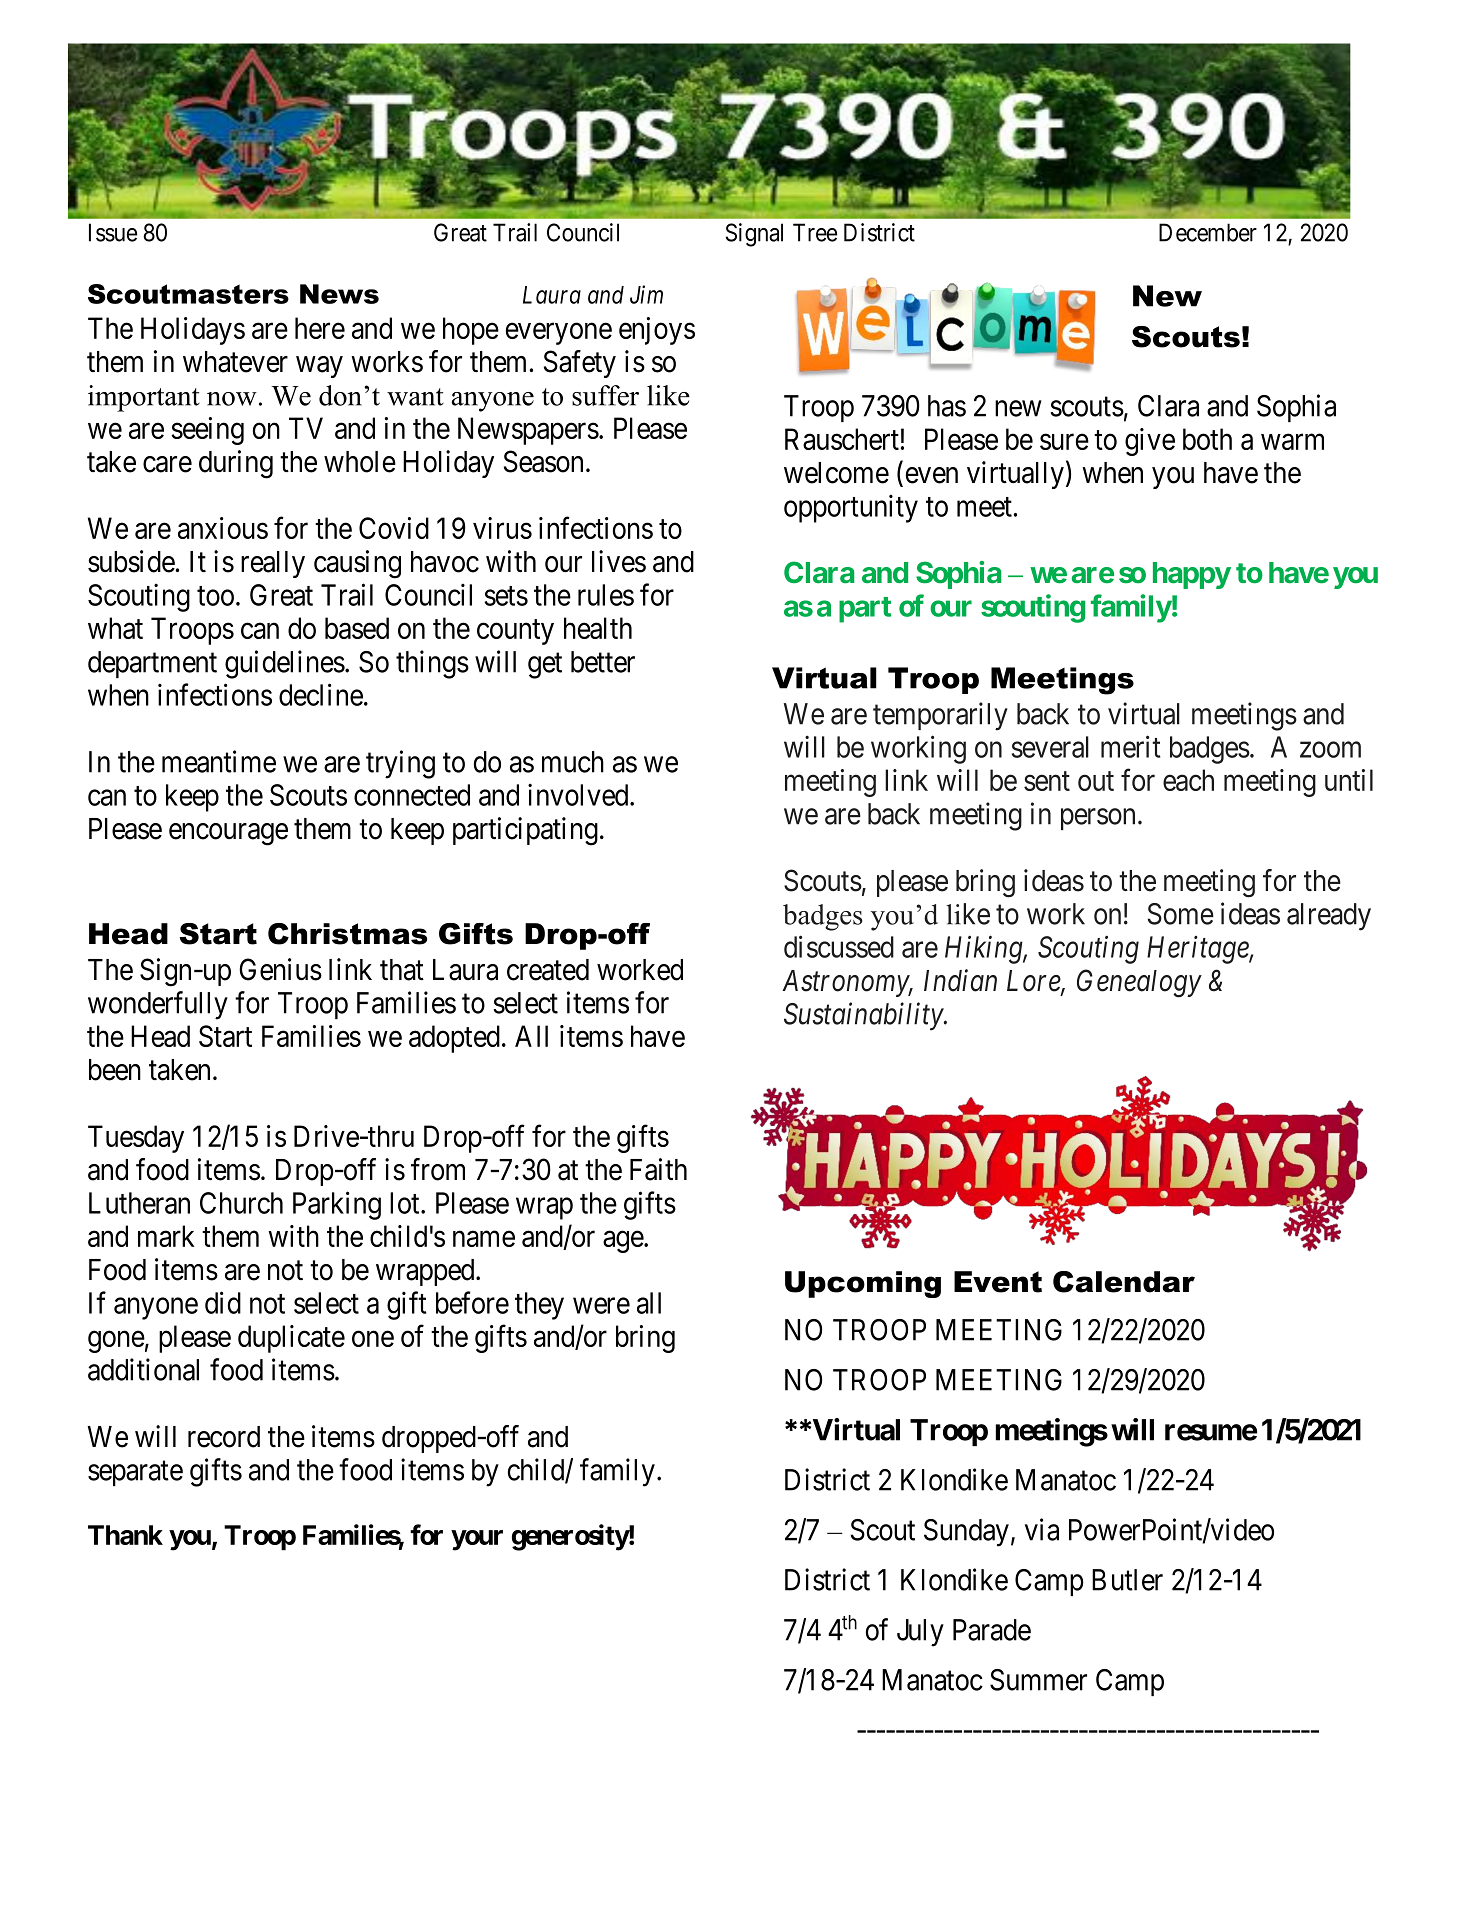  Describe the element at coordinates (280, 969) in the page. I see `Genius` at that location.
